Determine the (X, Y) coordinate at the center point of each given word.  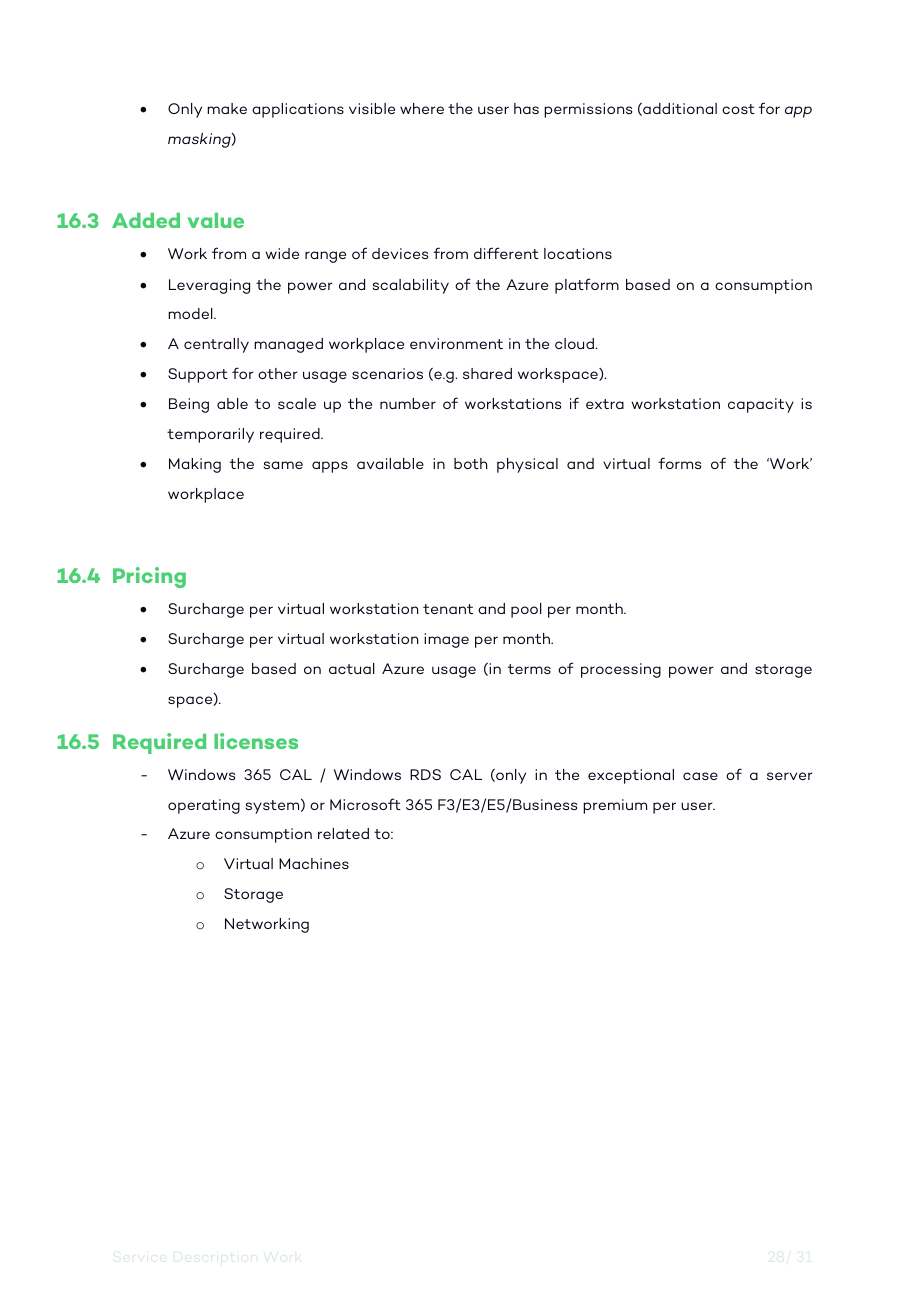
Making (195, 465)
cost (738, 109)
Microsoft (365, 804)
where (422, 108)
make (227, 108)
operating (204, 806)
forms (679, 463)
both (470, 463)
